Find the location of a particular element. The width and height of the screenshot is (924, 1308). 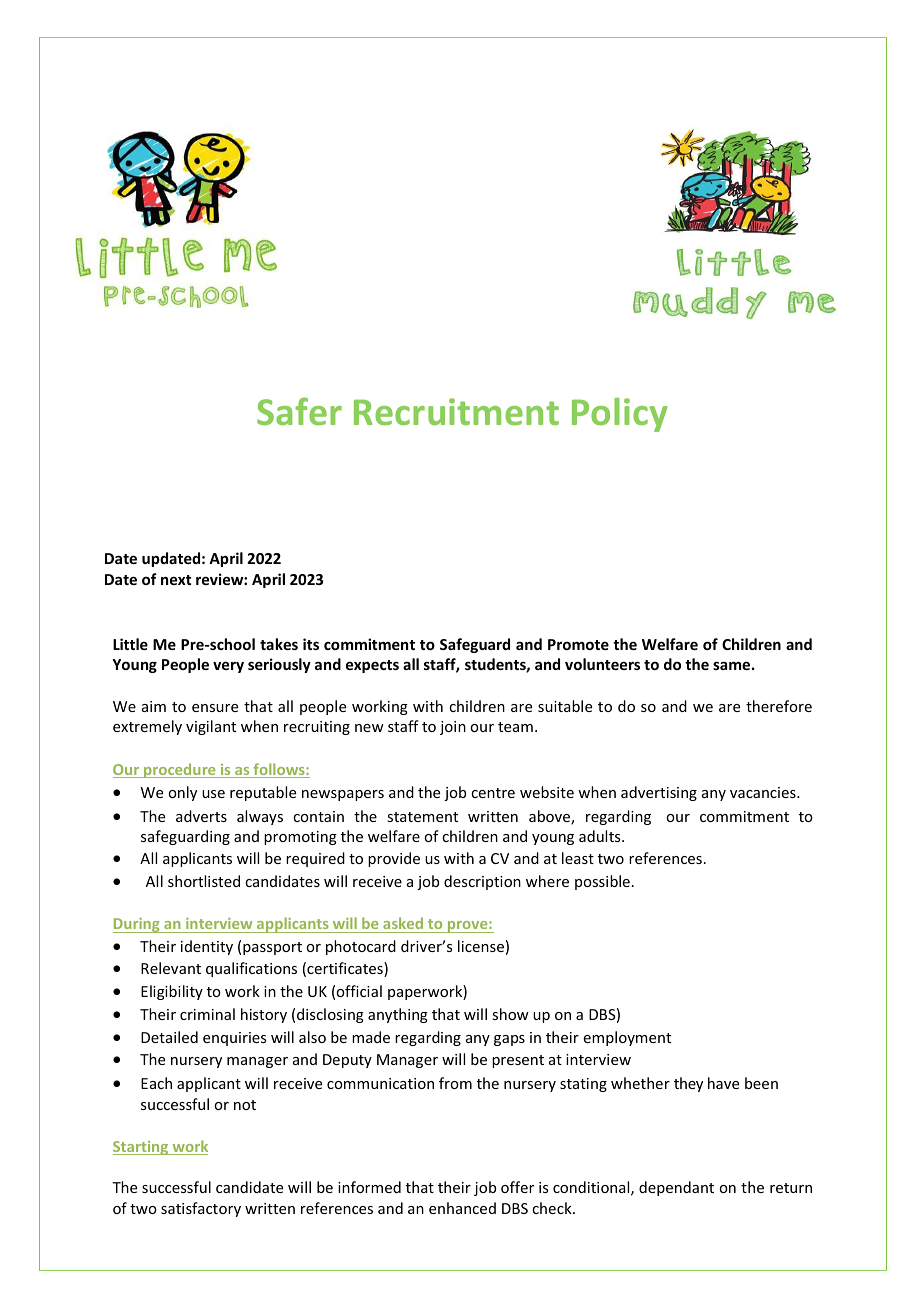

vigilant is located at coordinates (211, 727).
